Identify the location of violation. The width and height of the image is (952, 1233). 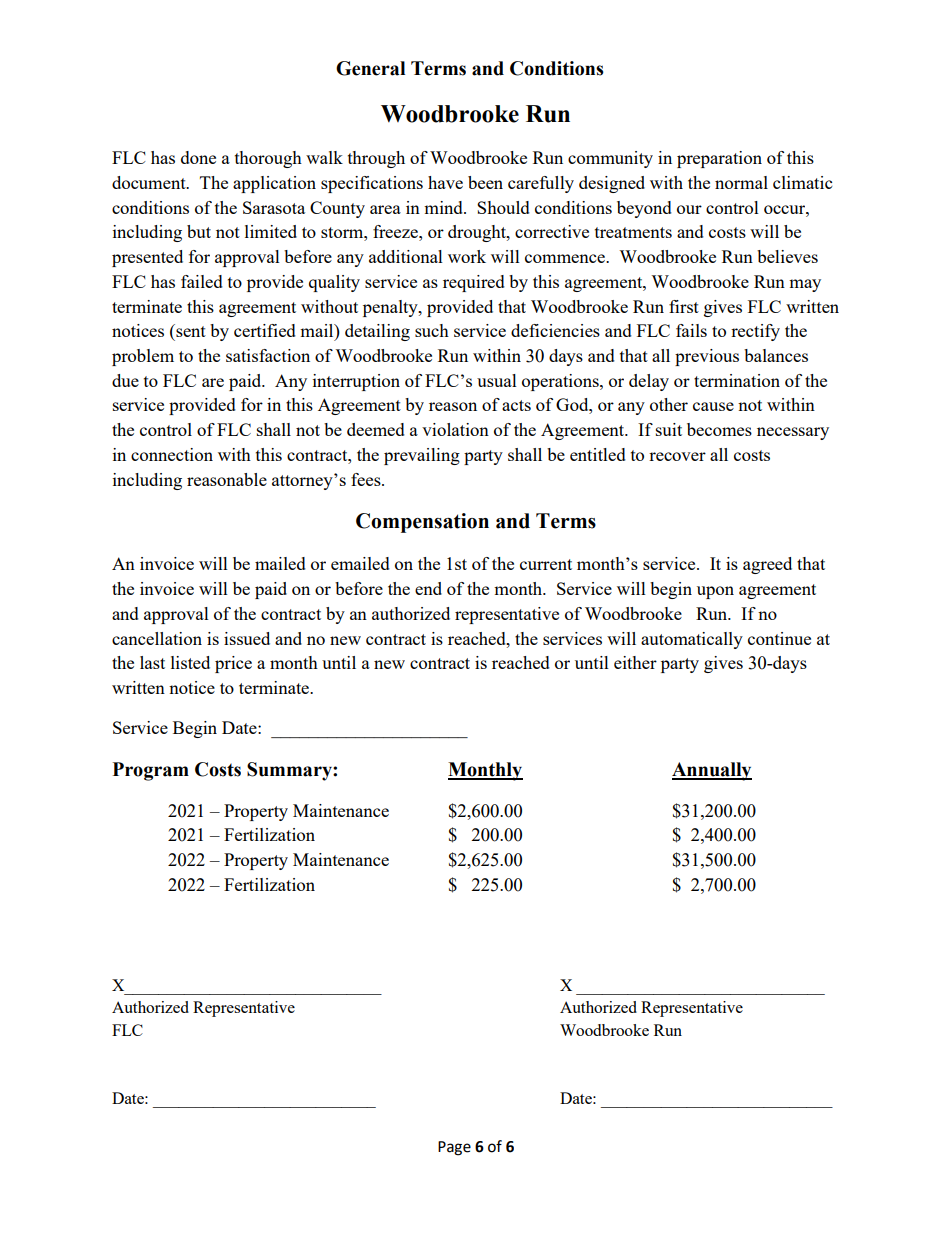
(455, 429).
